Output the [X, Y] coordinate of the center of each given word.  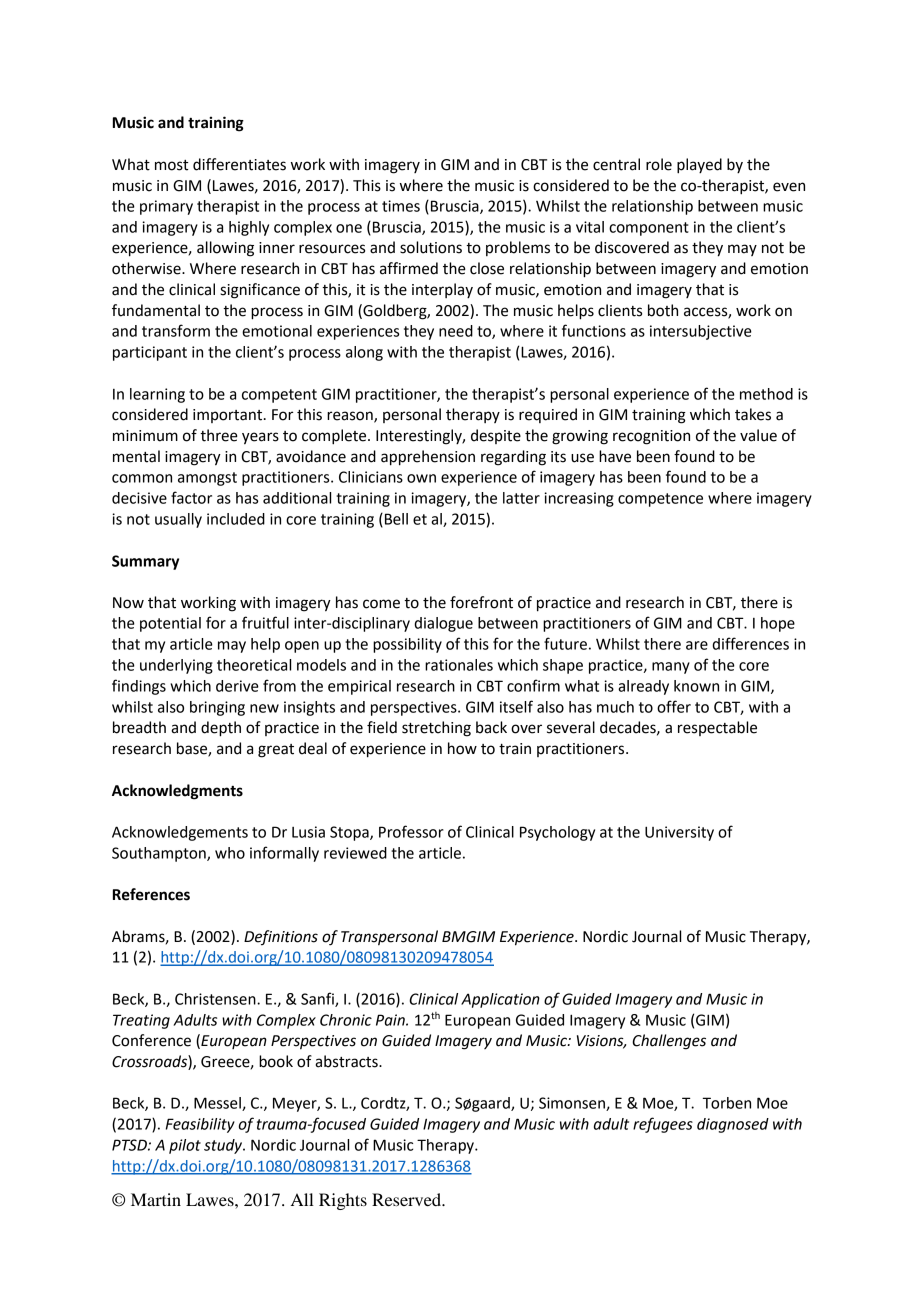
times [401, 206]
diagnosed [733, 1125]
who [230, 853]
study [224, 1146]
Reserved [407, 1199]
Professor [411, 831]
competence [660, 500]
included [236, 519]
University [679, 833]
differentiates [239, 164]
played [699, 166]
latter [521, 498]
